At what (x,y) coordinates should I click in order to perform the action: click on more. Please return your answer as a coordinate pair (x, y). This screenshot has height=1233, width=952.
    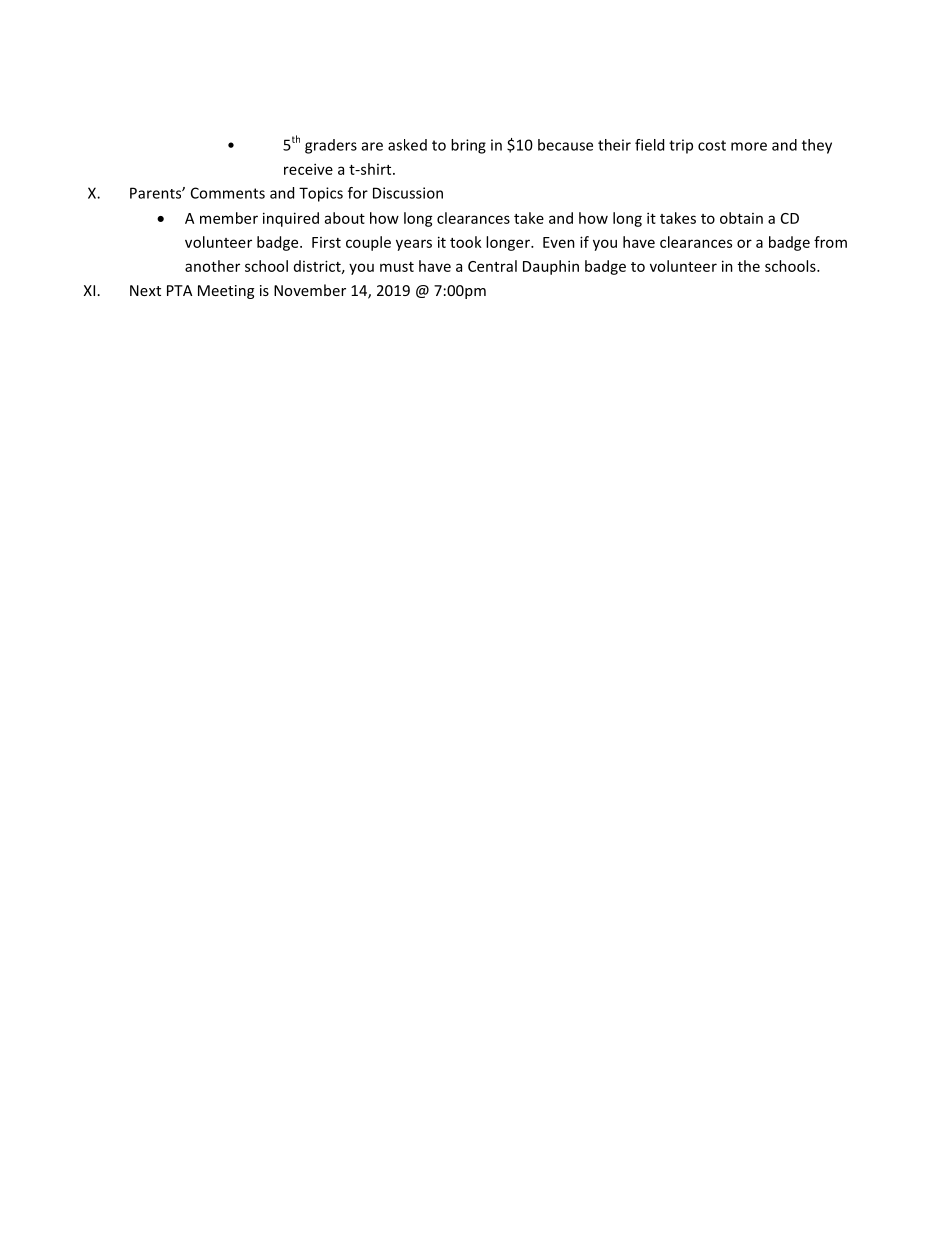
    Looking at the image, I should click on (749, 146).
